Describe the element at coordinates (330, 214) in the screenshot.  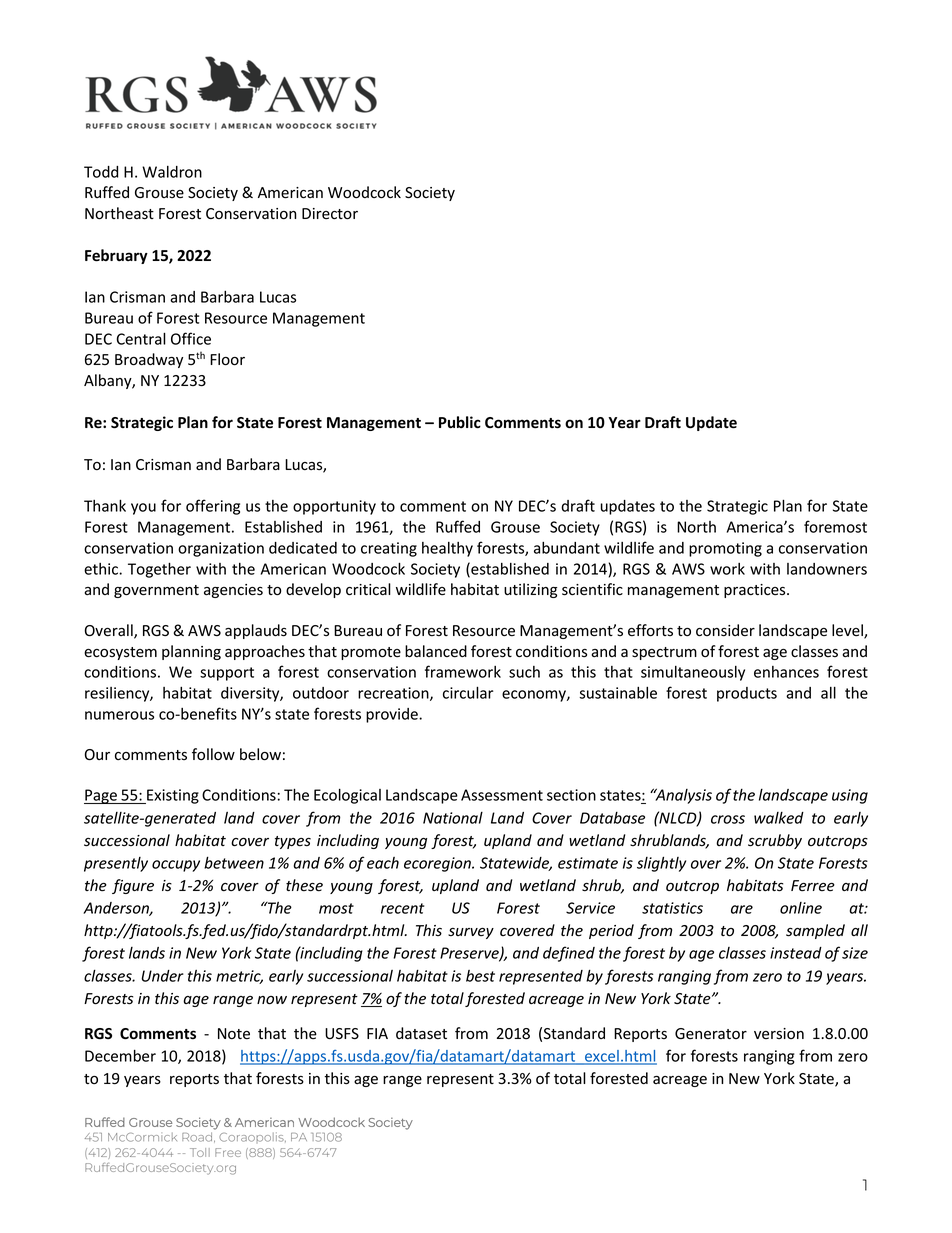
I see `Director` at that location.
